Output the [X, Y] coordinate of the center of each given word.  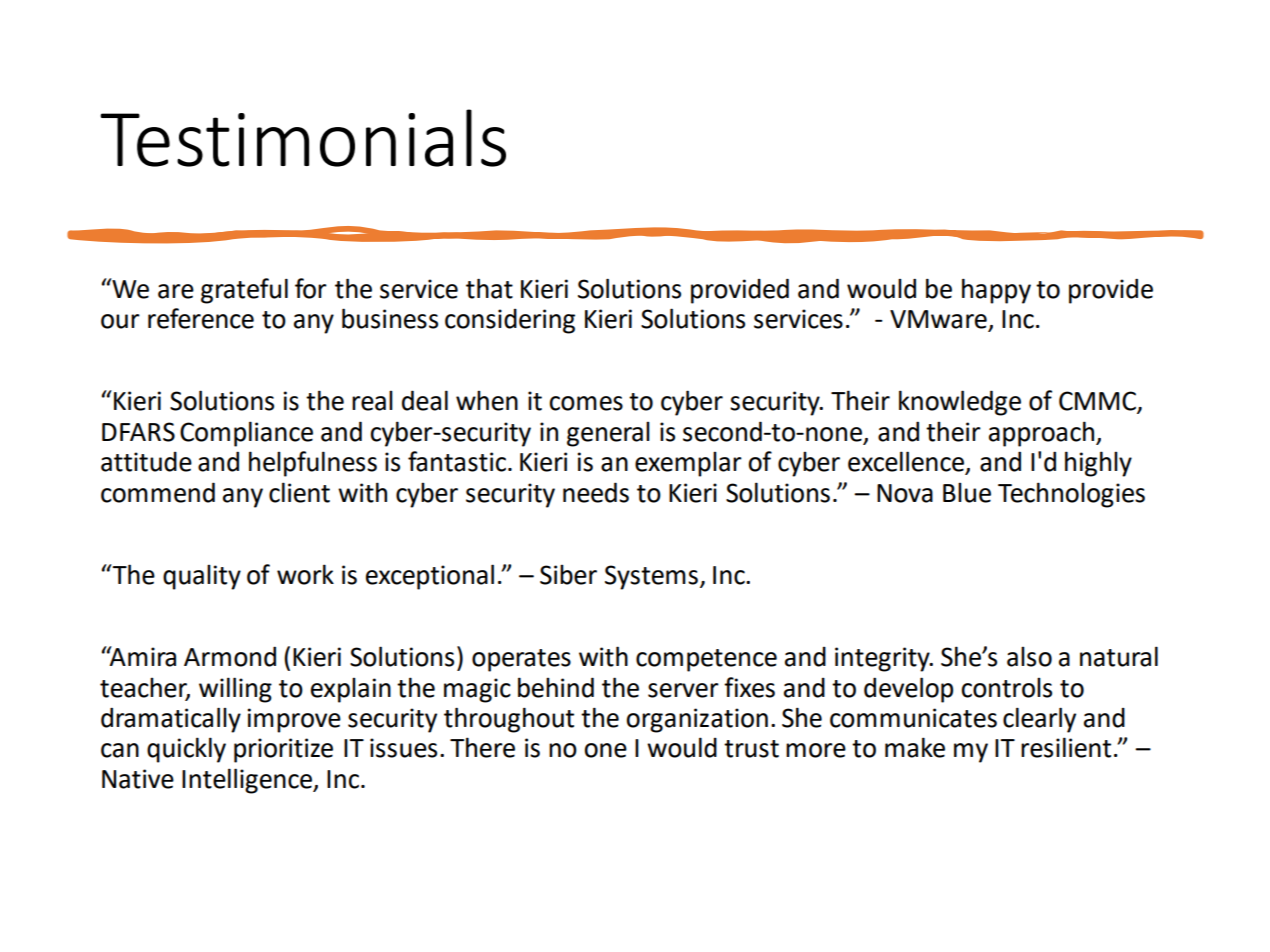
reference [201, 318]
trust [751, 749]
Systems [651, 577]
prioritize [283, 750]
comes [586, 403]
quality [202, 577]
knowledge [960, 403]
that [489, 288]
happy [996, 291]
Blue [967, 492]
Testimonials [303, 138]
